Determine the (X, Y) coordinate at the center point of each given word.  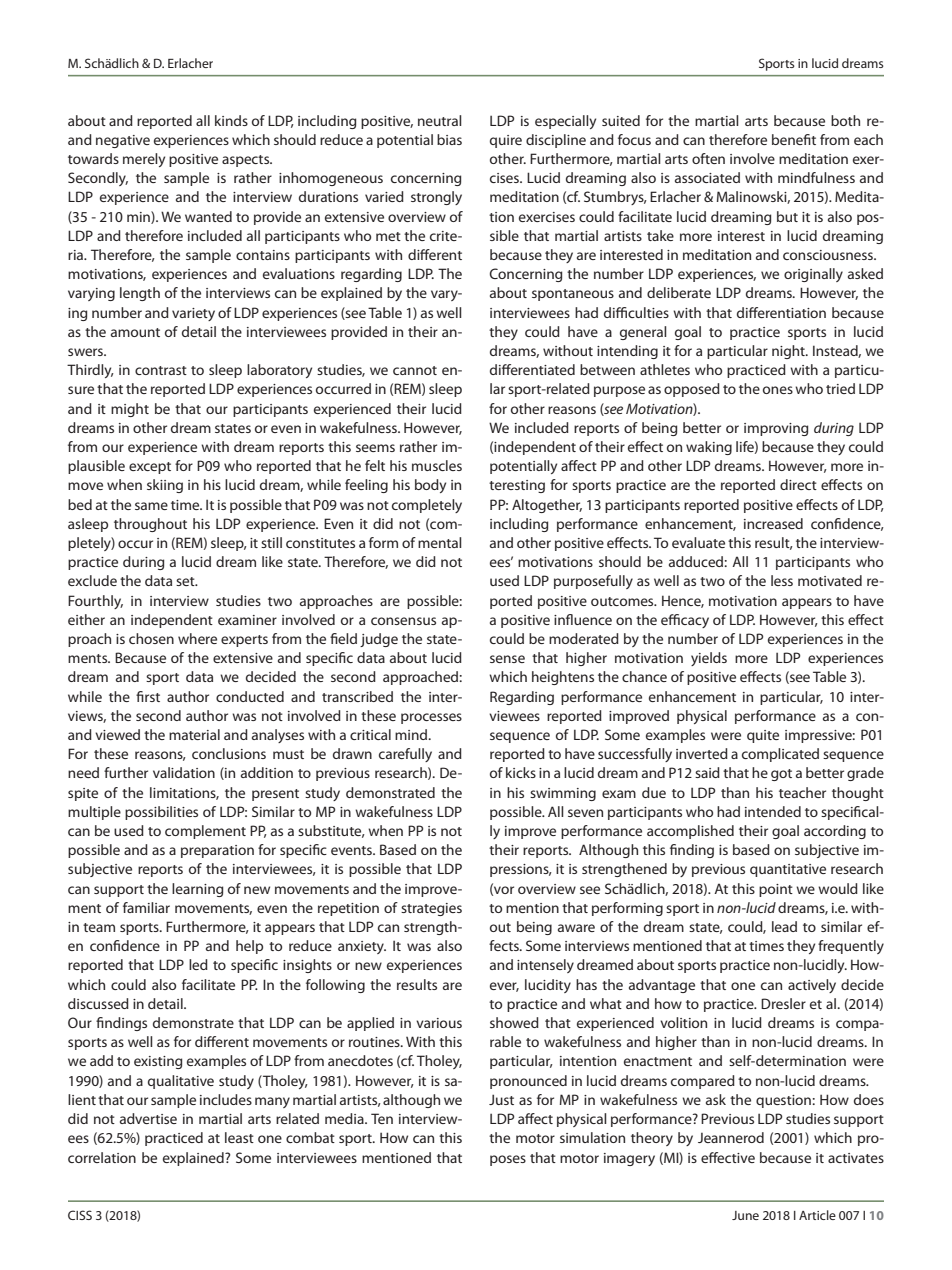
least (239, 1137)
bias (449, 139)
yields (709, 659)
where (197, 638)
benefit (794, 139)
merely (144, 160)
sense (507, 659)
